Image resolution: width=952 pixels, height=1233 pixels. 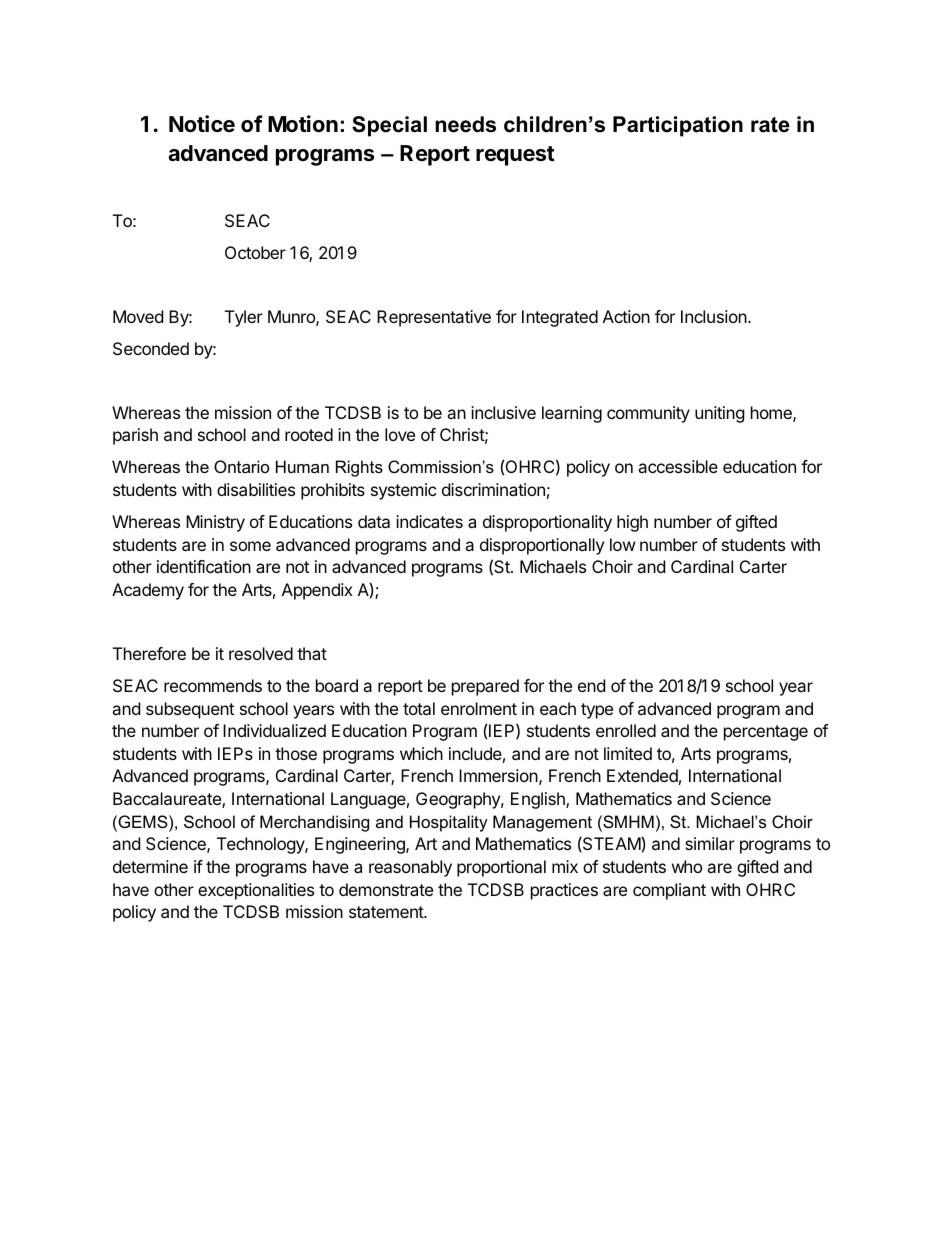 What do you see at coordinates (479, 708) in the document?
I see `enrolment` at bounding box center [479, 708].
